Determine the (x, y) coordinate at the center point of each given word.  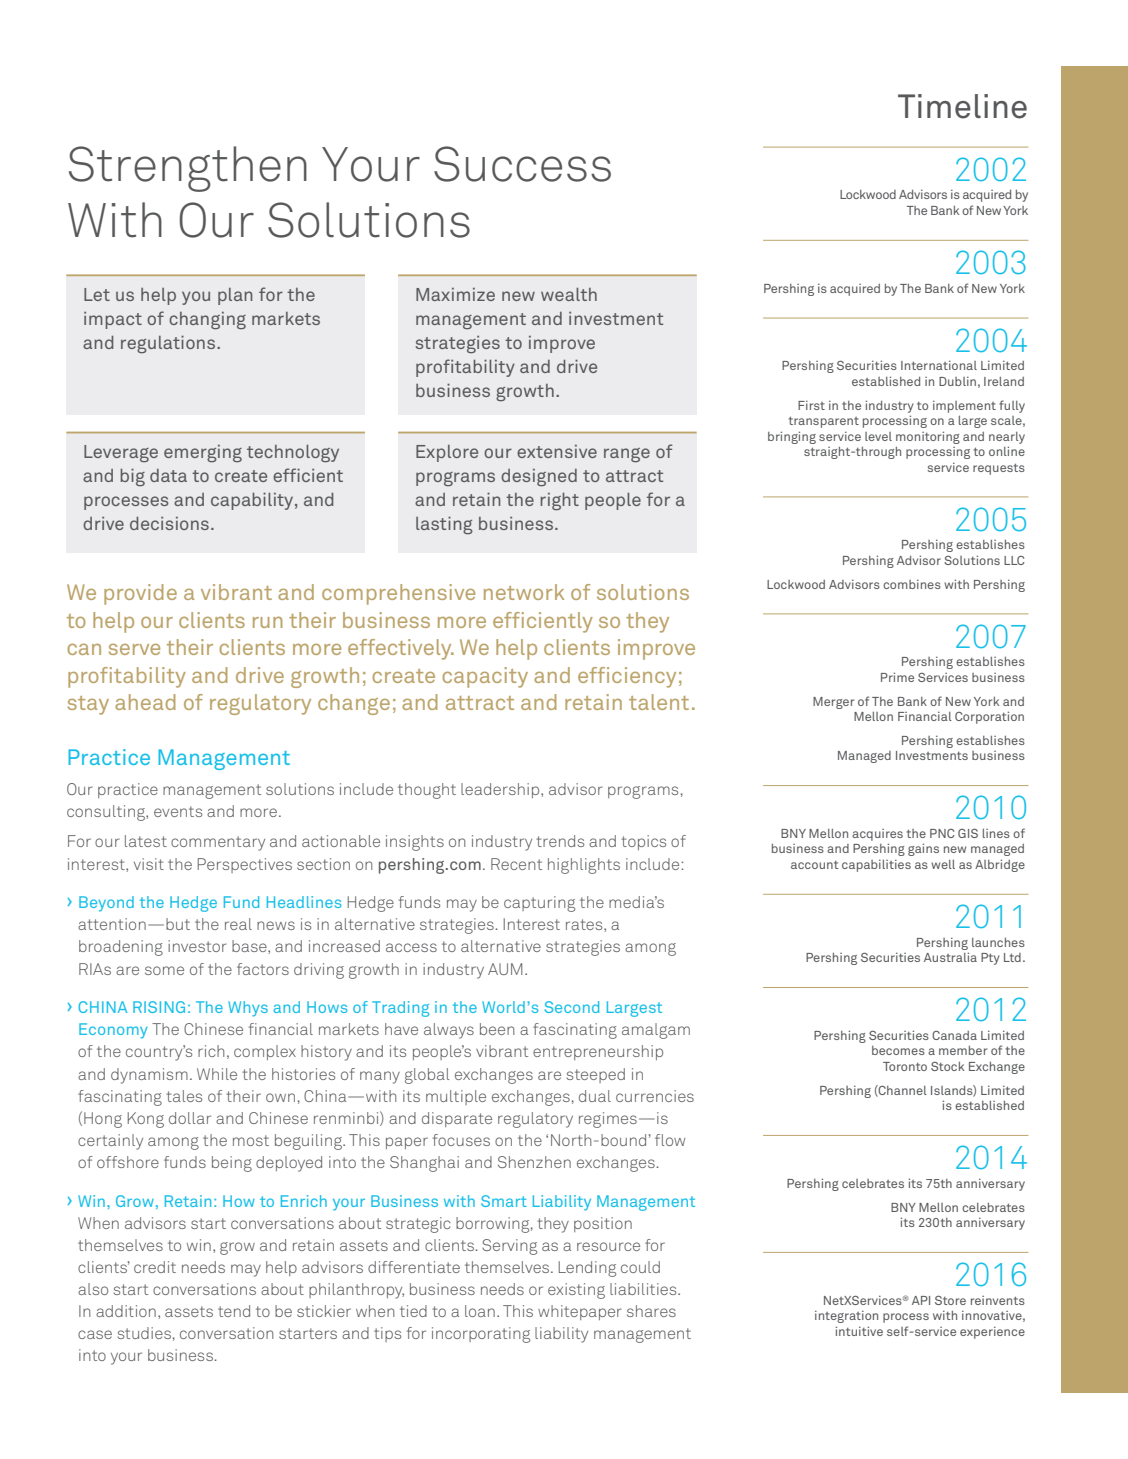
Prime (897, 677)
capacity (485, 677)
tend (234, 1311)
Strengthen (188, 169)
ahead (145, 702)
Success (522, 164)
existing (576, 1291)
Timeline (962, 106)
